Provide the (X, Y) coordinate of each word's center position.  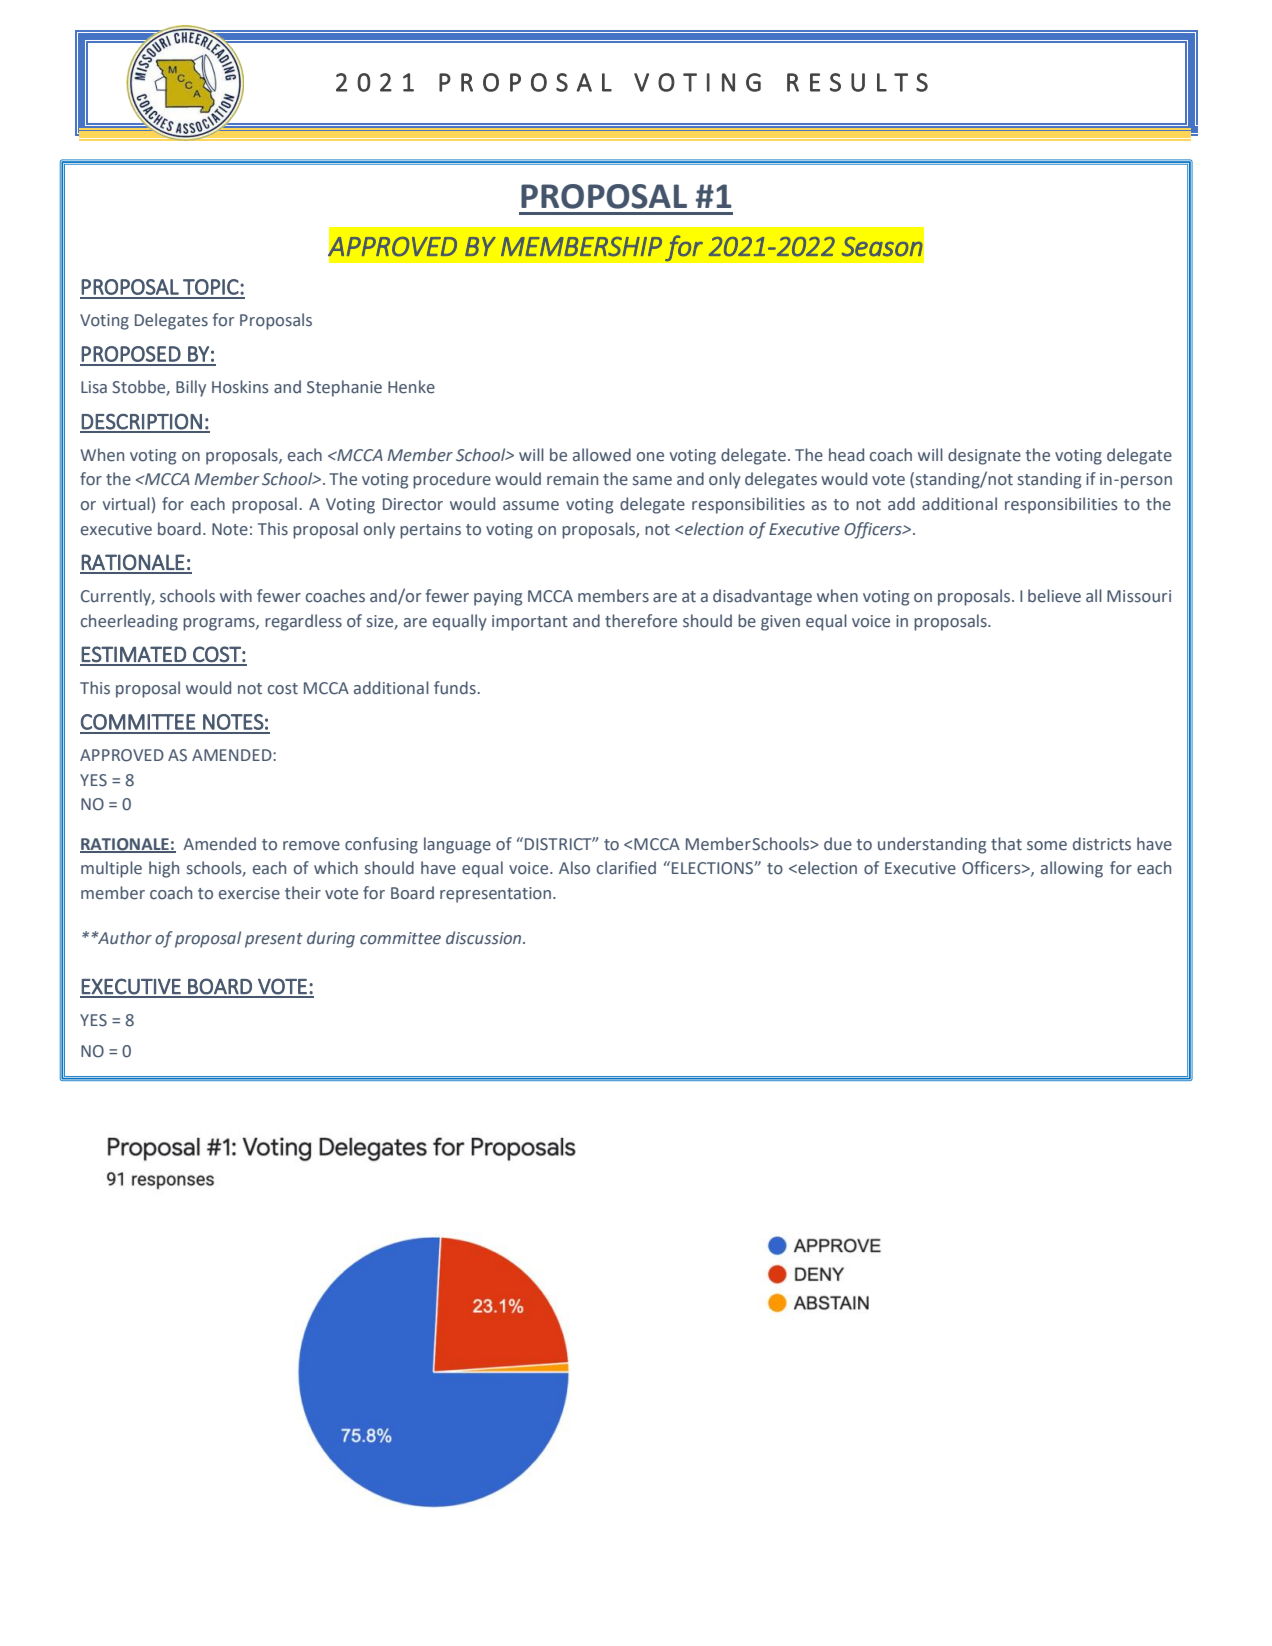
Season (882, 246)
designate (984, 456)
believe (1054, 596)
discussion (485, 938)
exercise (249, 893)
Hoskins (240, 387)
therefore (641, 621)
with (236, 595)
